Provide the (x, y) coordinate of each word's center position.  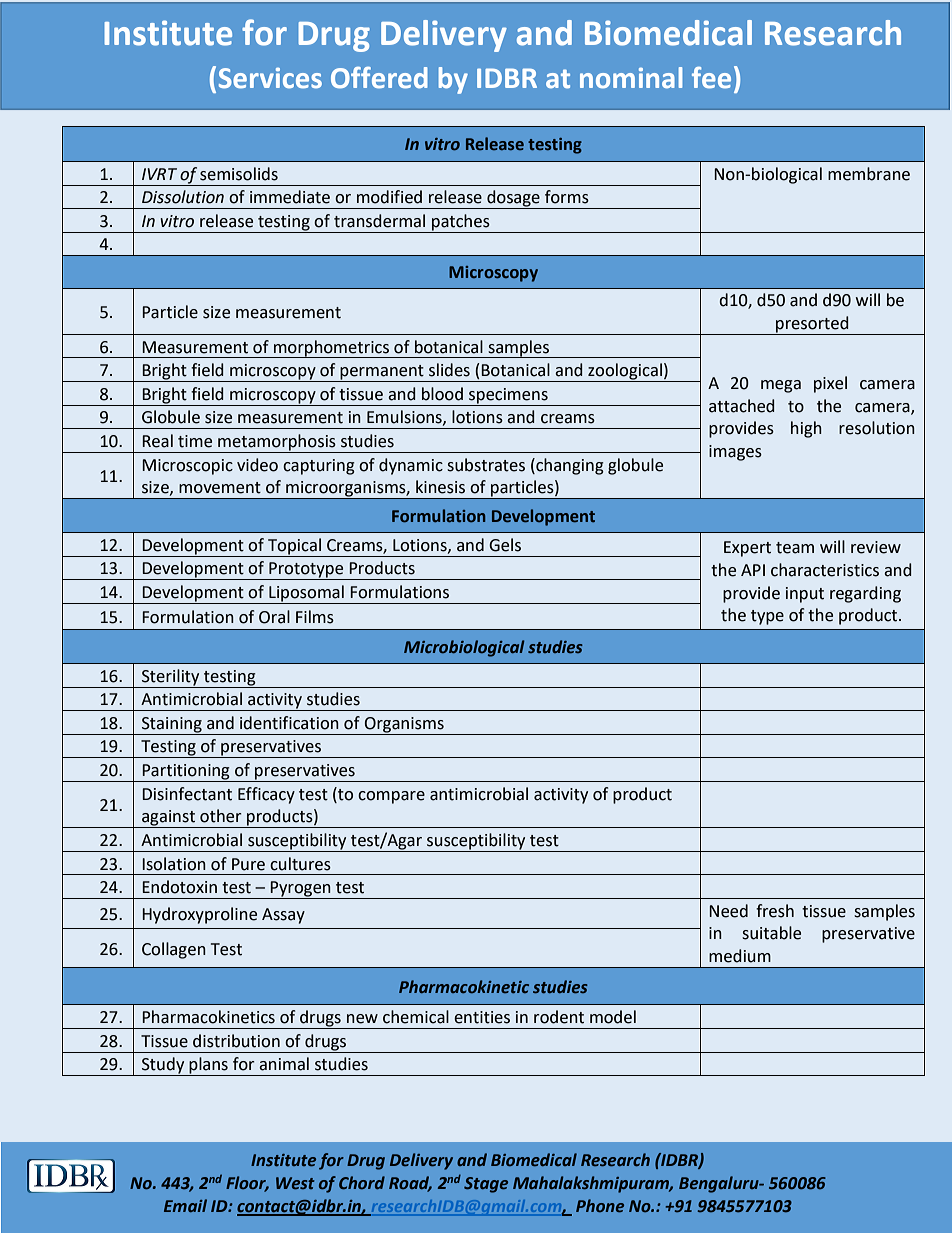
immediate (290, 197)
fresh (775, 911)
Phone (600, 1205)
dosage (513, 199)
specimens (508, 397)
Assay (283, 916)
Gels (505, 545)
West (295, 1183)
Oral (274, 617)
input (805, 595)
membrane (869, 174)
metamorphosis (277, 443)
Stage (486, 1185)
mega (781, 386)
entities (482, 1017)
